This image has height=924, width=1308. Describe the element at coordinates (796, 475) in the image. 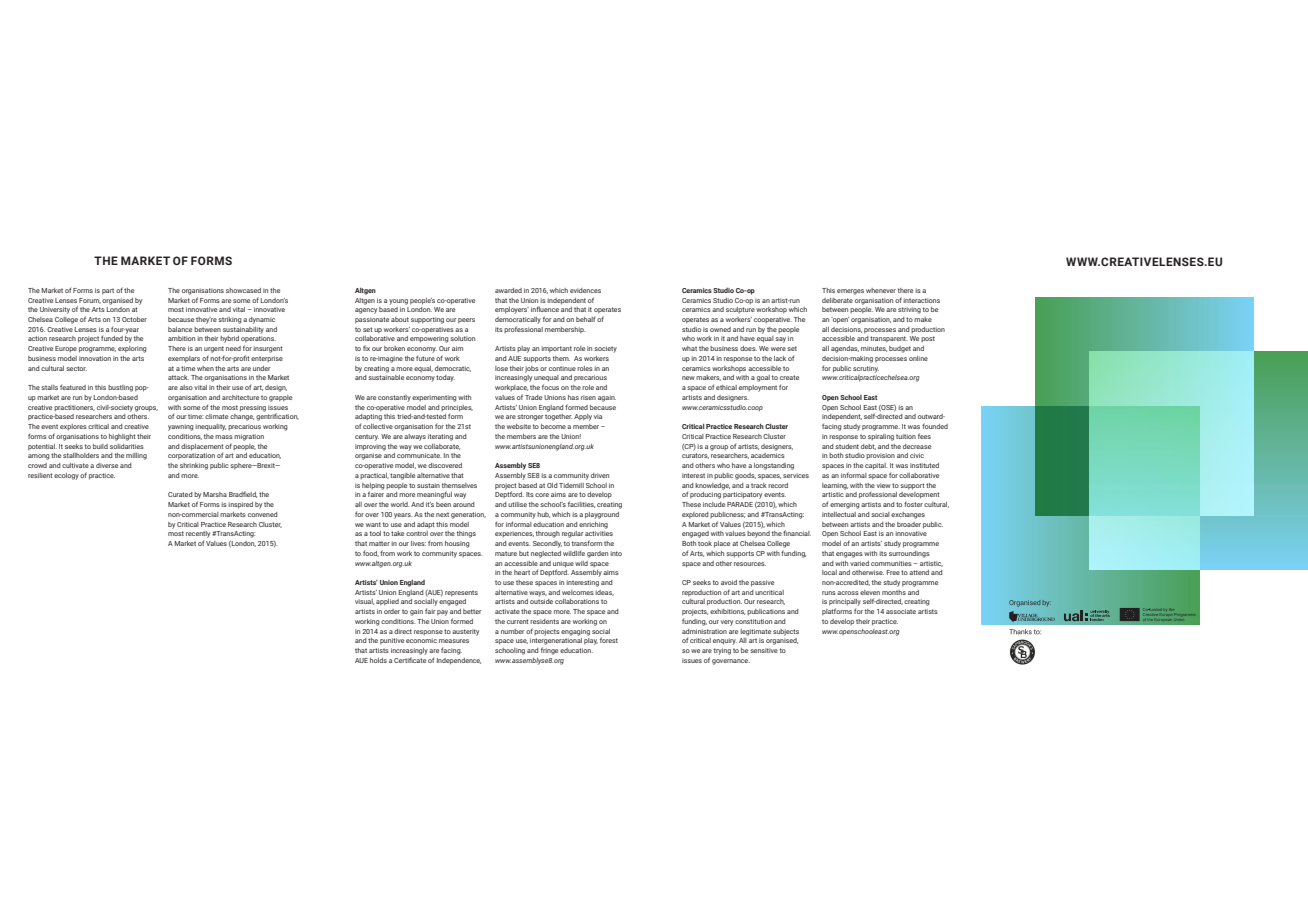

I see `services` at that location.
